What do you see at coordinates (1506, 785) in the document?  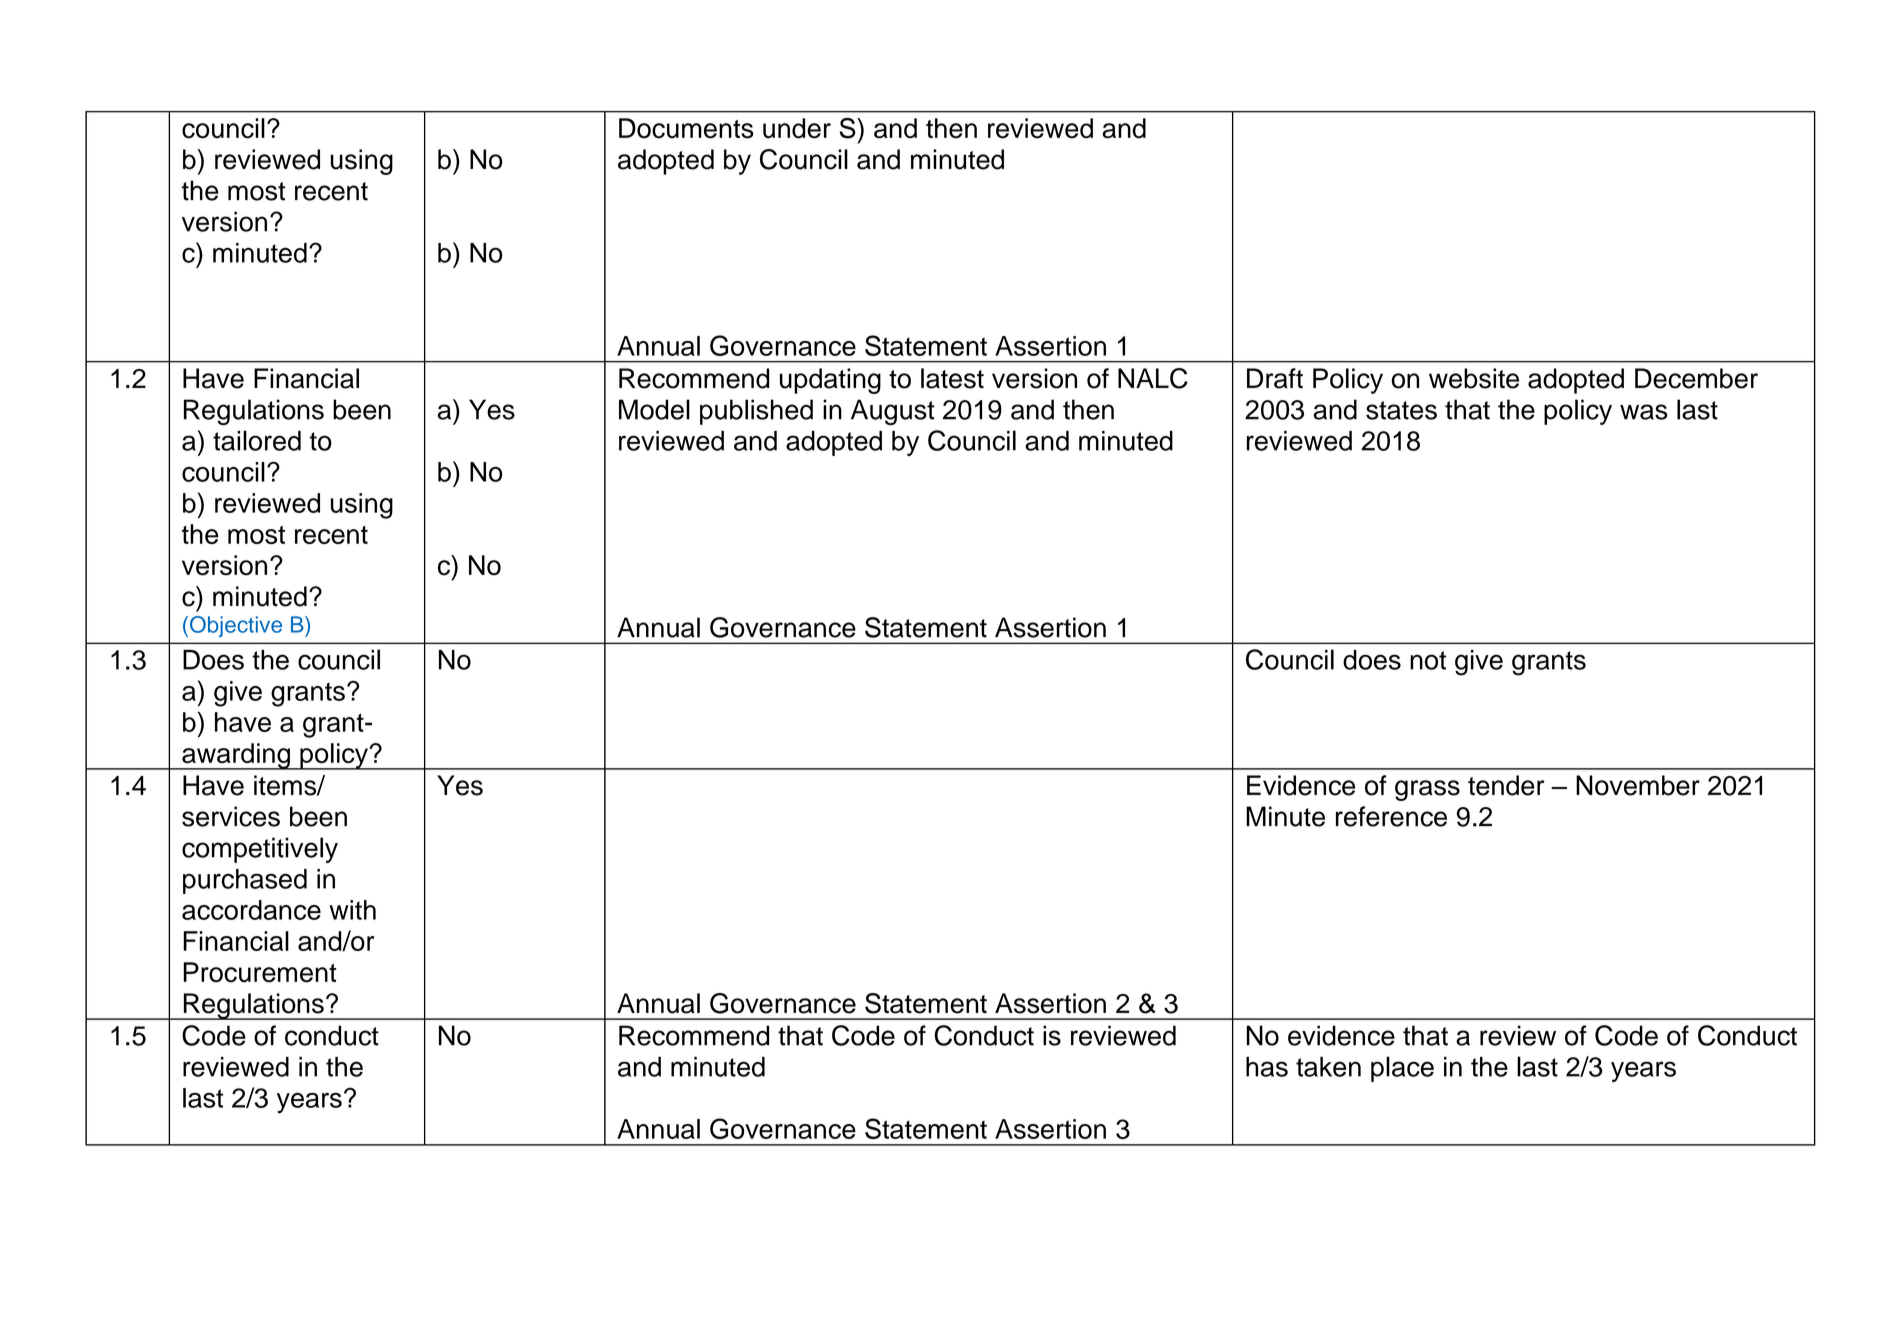 I see `tender` at bounding box center [1506, 785].
